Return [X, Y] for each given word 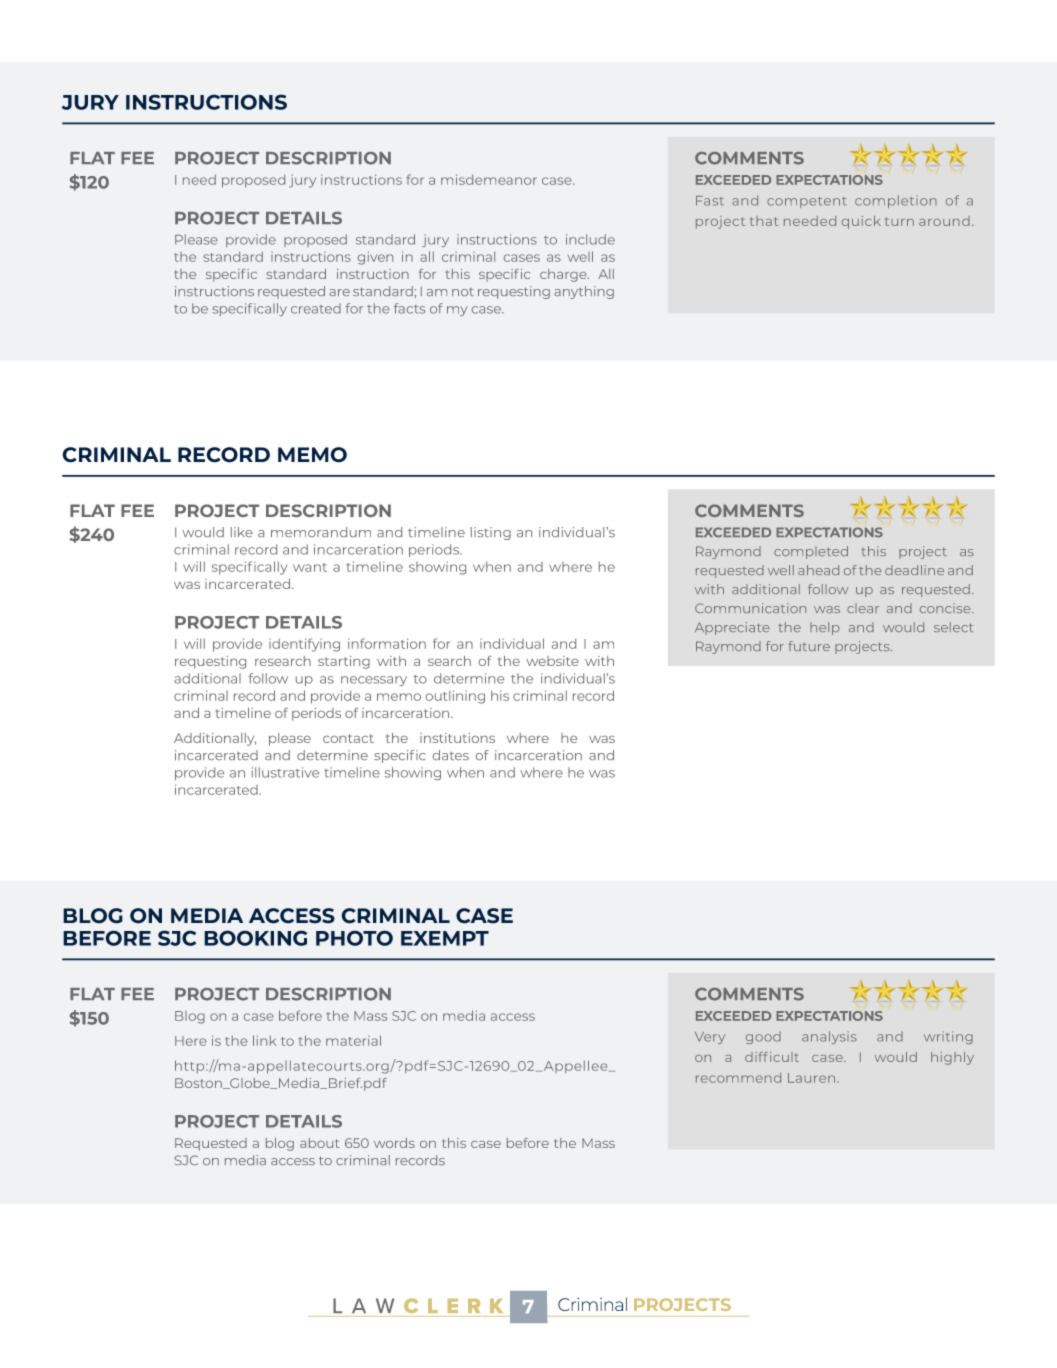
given [375, 258]
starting [344, 662]
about [320, 1143]
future [809, 646]
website [552, 661]
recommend [738, 1078]
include [590, 239]
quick [861, 222]
